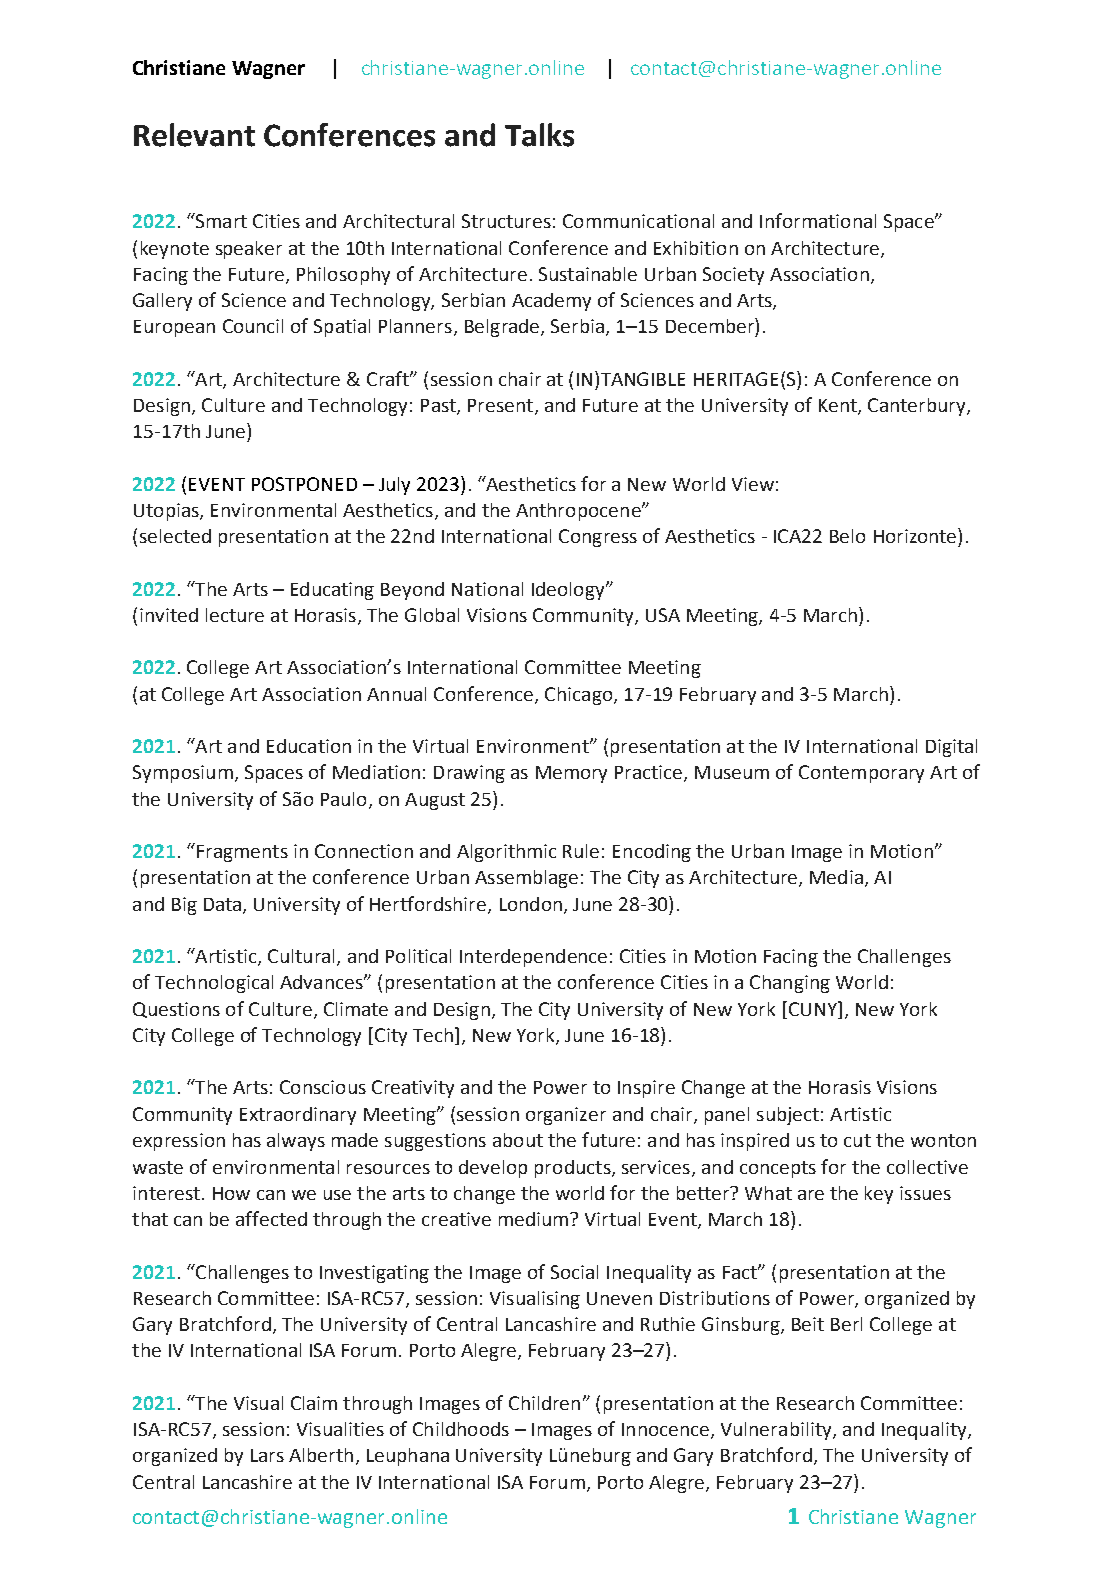 The image size is (1113, 1575). What do you see at coordinates (580, 696) in the screenshot?
I see `Chicago` at bounding box center [580, 696].
